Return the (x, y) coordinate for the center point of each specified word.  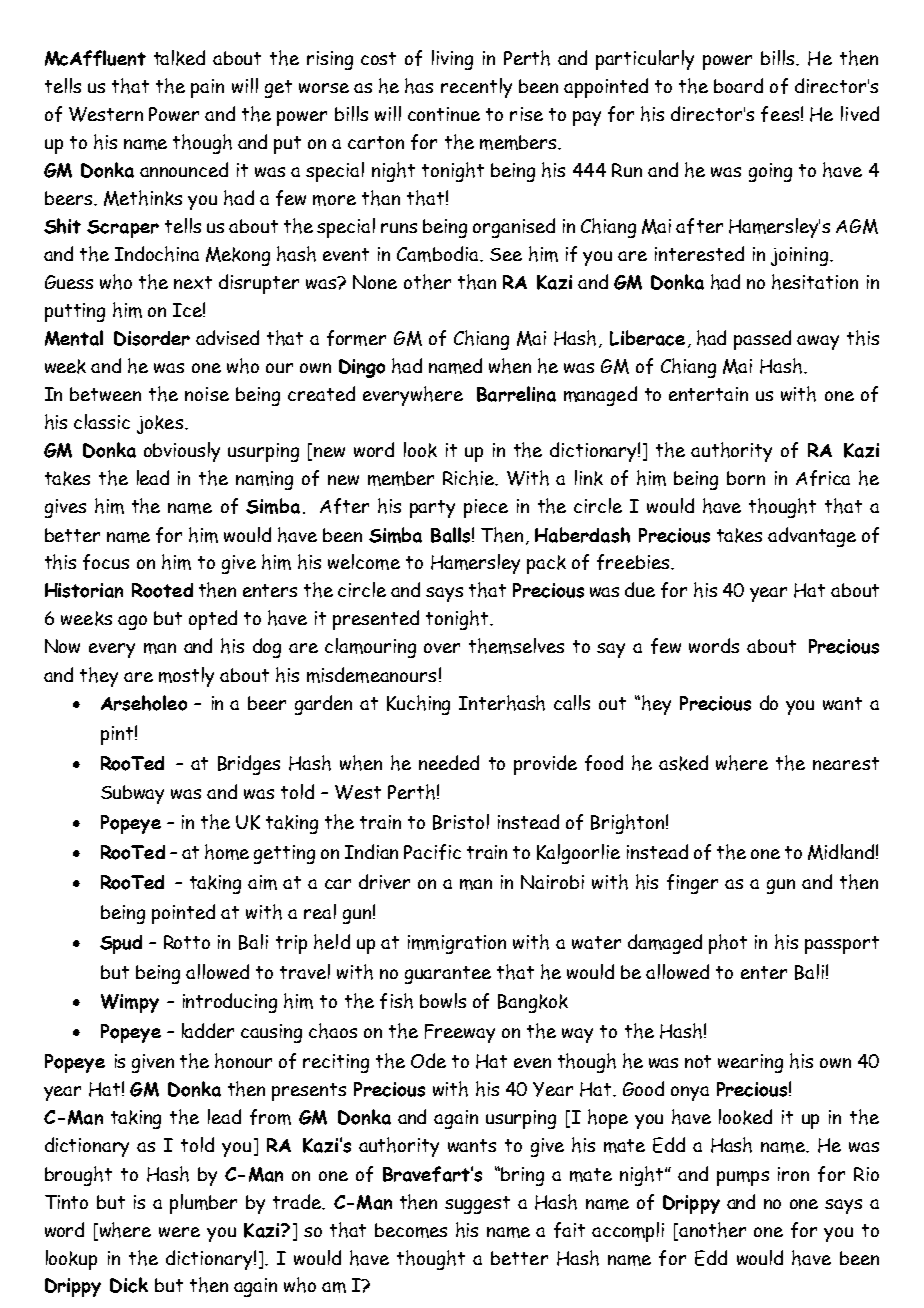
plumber (203, 1204)
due (640, 589)
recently (476, 88)
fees (780, 114)
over (442, 648)
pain (207, 88)
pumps (743, 1178)
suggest (477, 1205)
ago (132, 622)
